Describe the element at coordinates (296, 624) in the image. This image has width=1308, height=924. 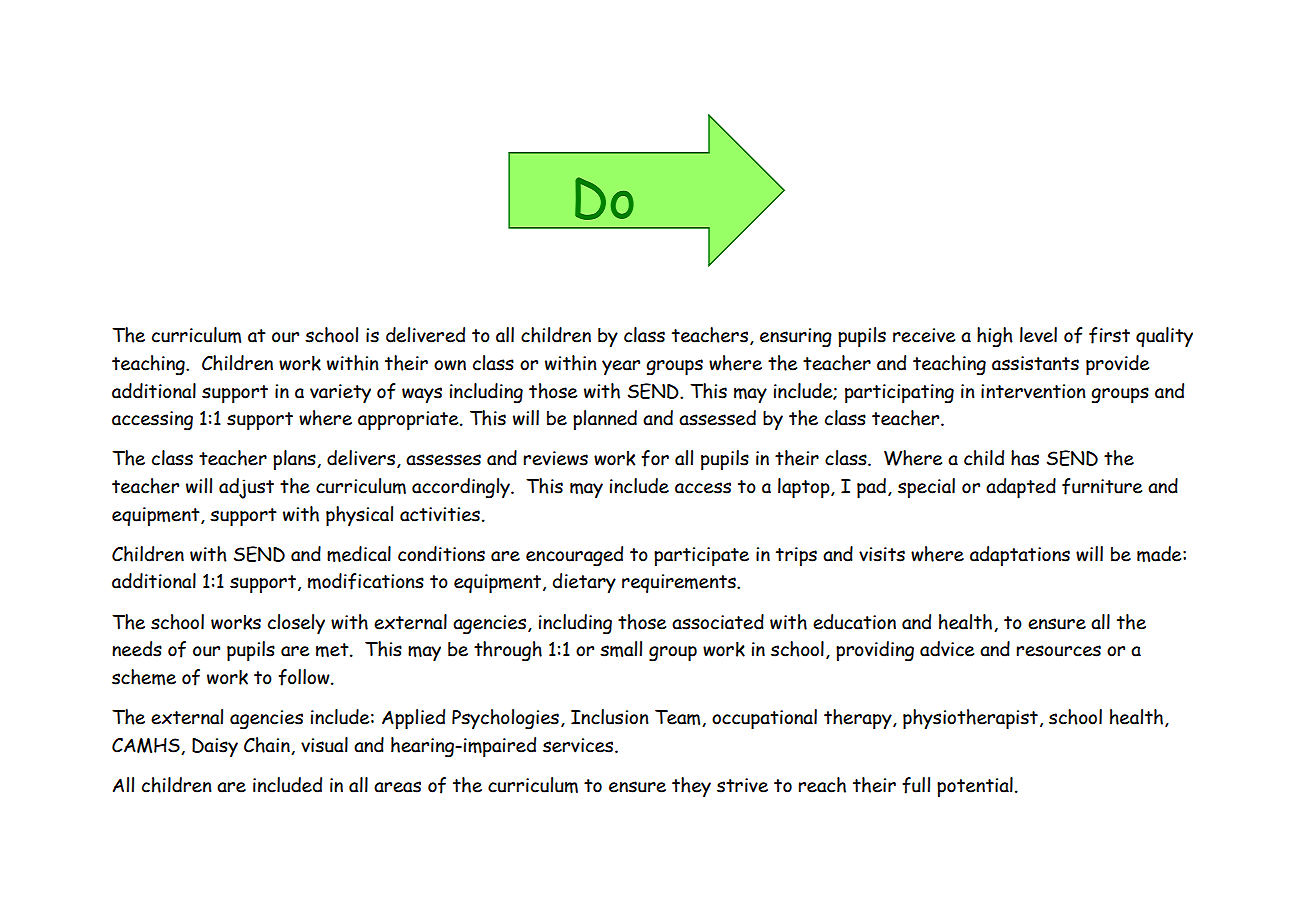
I see `closely` at that location.
